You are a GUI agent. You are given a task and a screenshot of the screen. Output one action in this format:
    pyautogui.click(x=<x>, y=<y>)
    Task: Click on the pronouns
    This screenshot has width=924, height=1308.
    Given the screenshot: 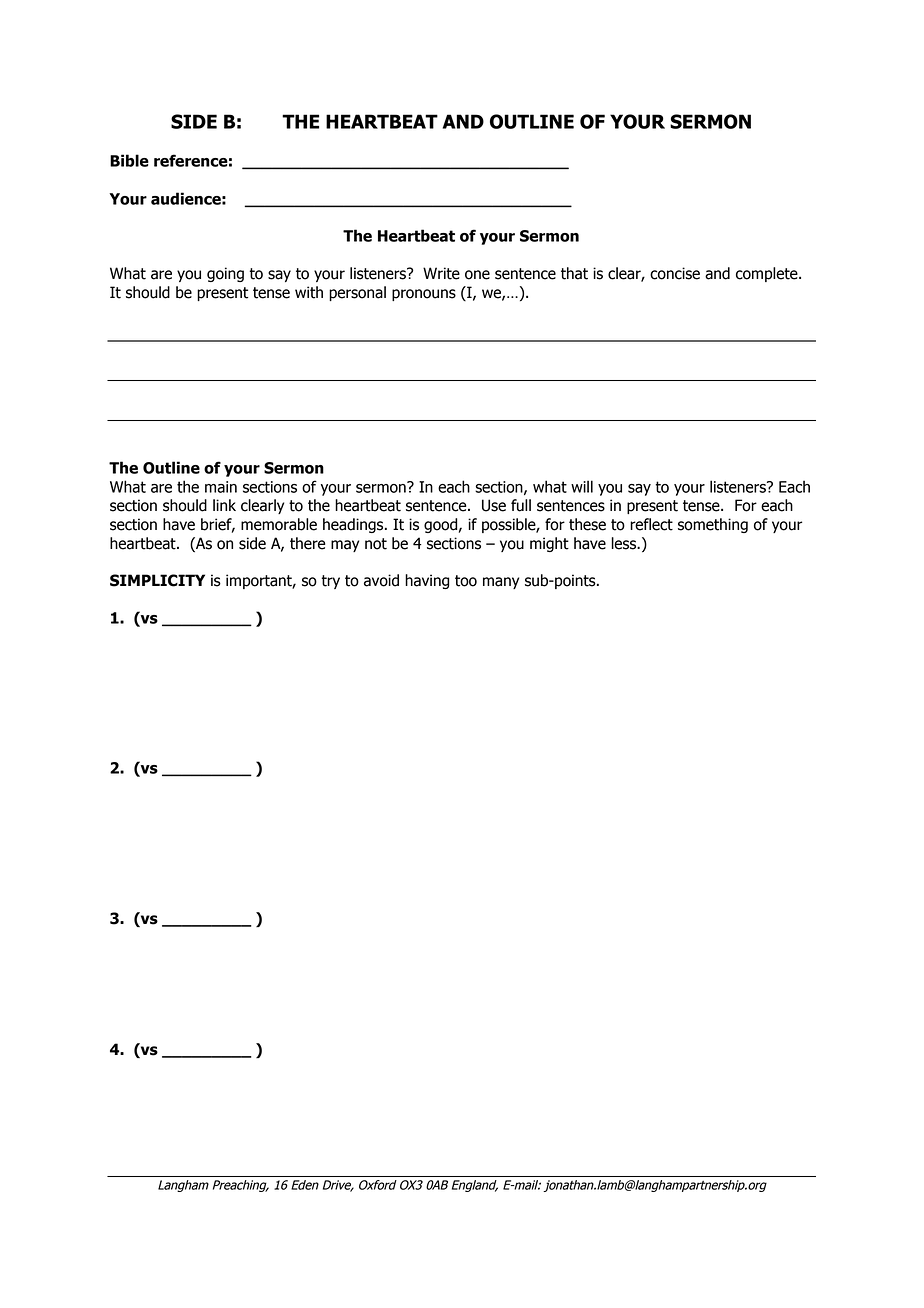 What is the action you would take?
    pyautogui.click(x=424, y=295)
